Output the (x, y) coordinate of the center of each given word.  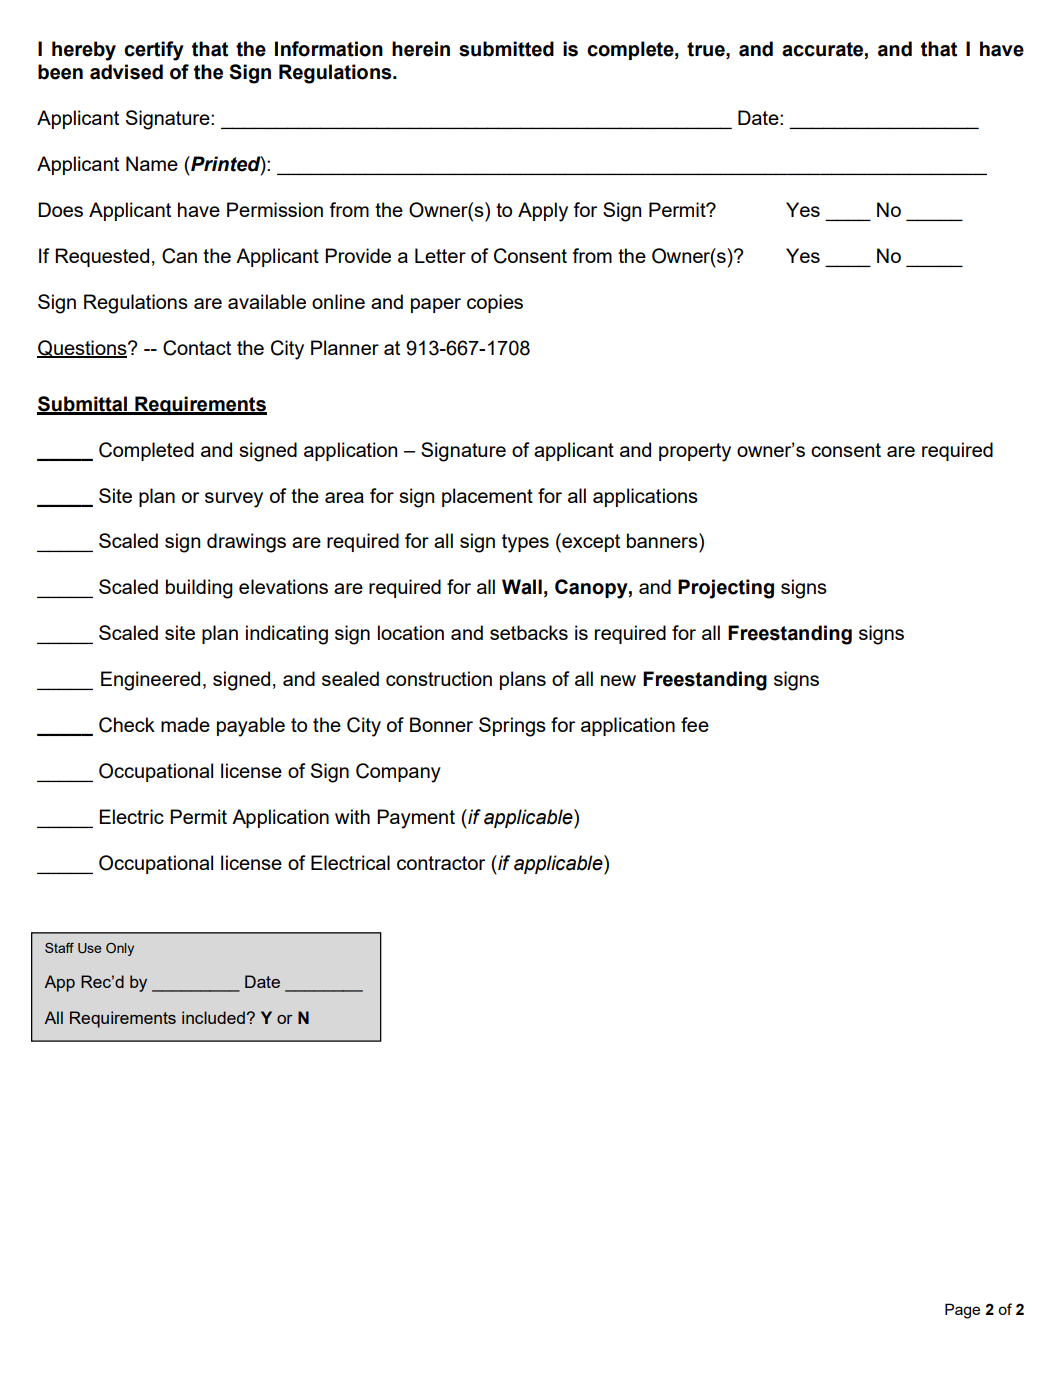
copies (495, 303)
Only (120, 949)
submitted (506, 49)
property (695, 452)
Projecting (726, 589)
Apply (543, 212)
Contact (197, 348)
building (199, 589)
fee (695, 724)
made (185, 724)
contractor (441, 863)
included (214, 1017)
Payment (416, 819)
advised (126, 72)
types (525, 543)
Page (962, 1311)
